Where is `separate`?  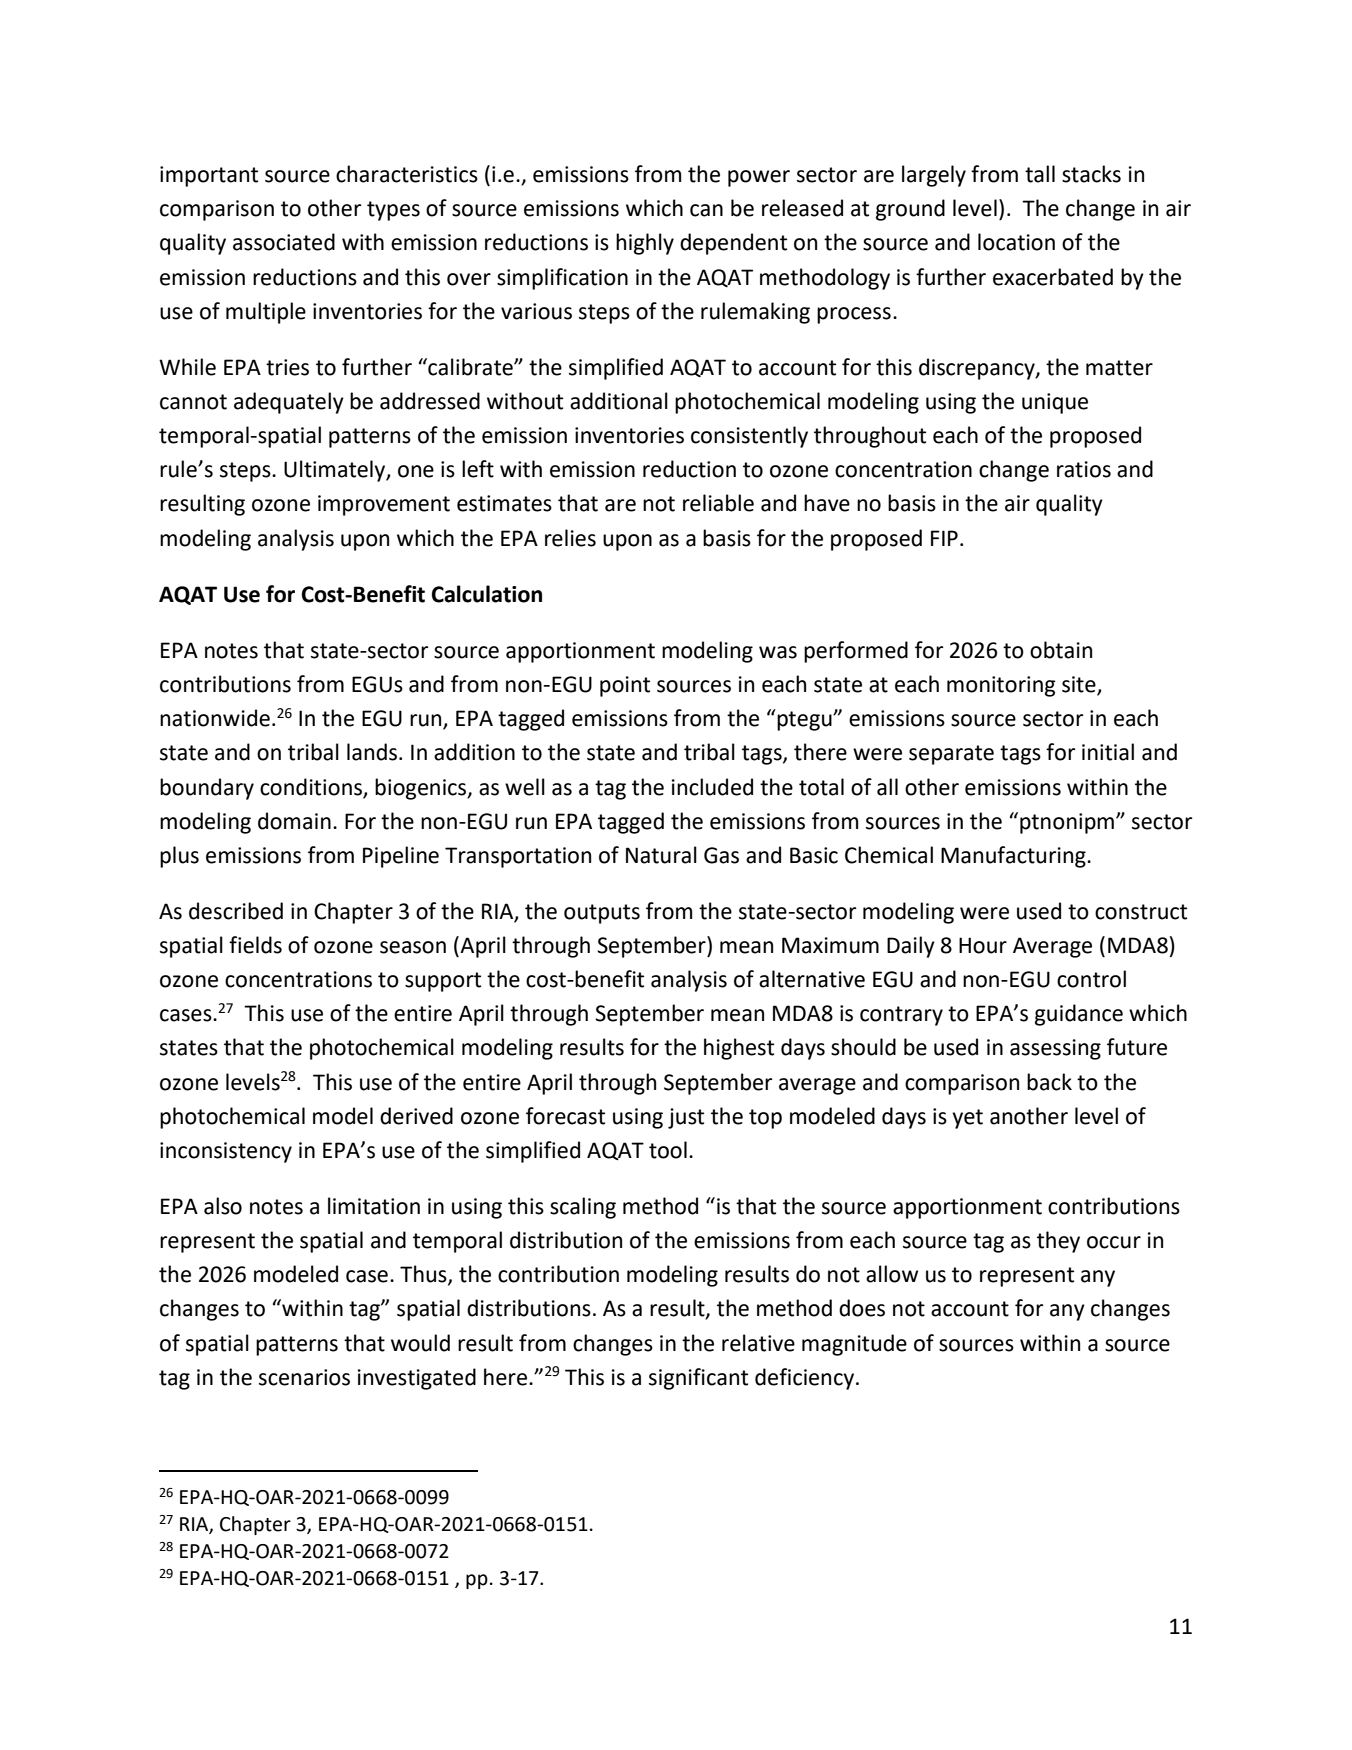
separate is located at coordinates (951, 755).
